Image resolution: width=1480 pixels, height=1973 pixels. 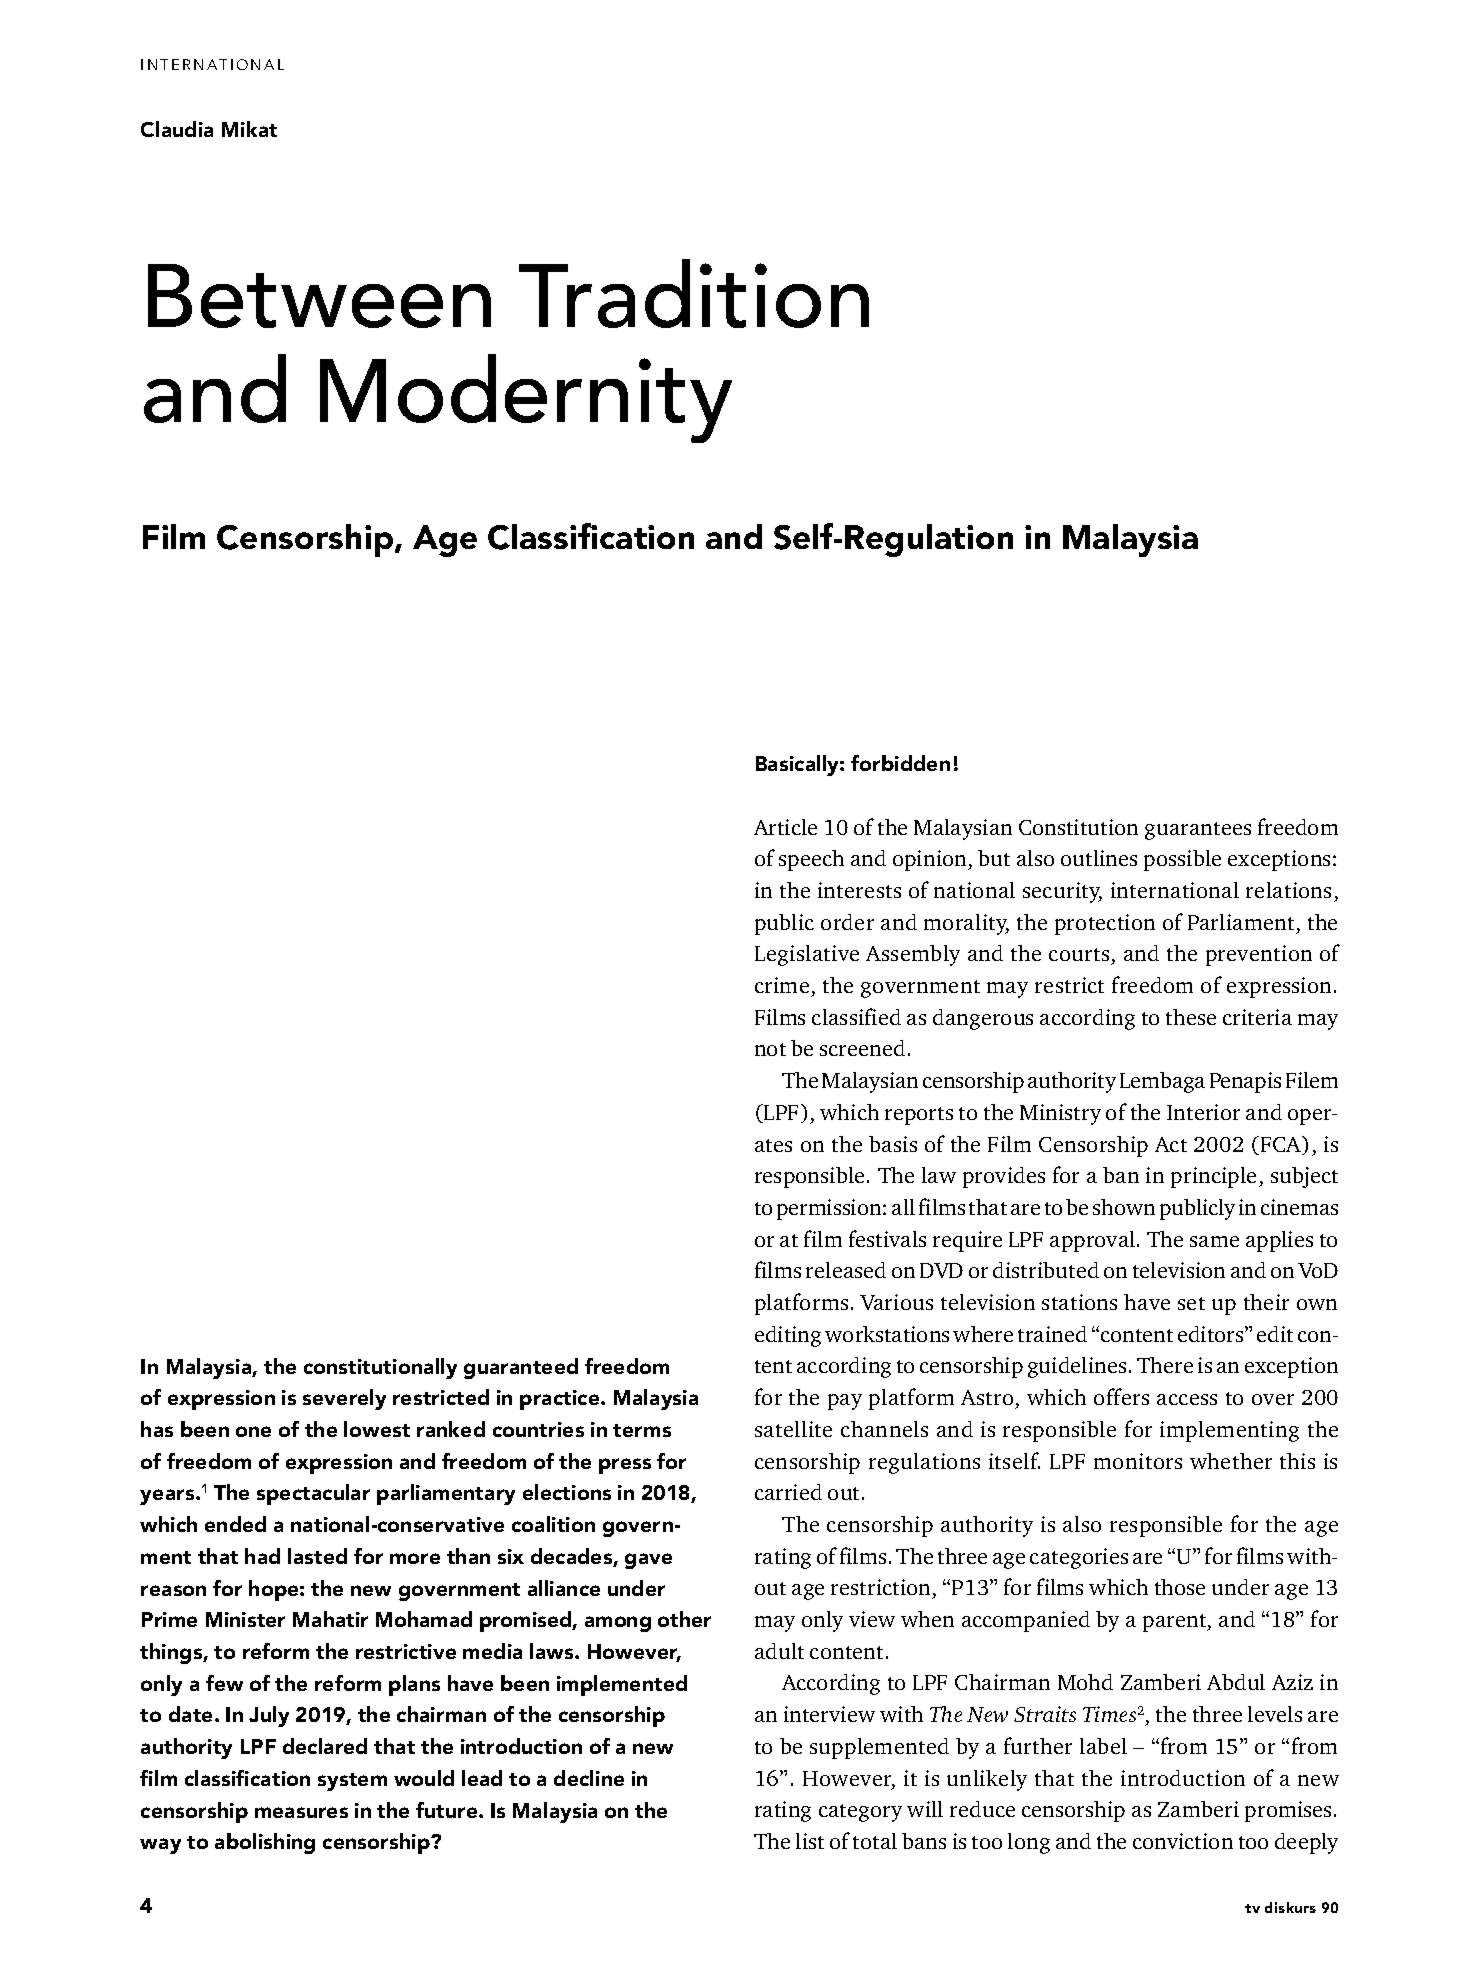 What do you see at coordinates (177, 129) in the screenshot?
I see `Claudia` at bounding box center [177, 129].
